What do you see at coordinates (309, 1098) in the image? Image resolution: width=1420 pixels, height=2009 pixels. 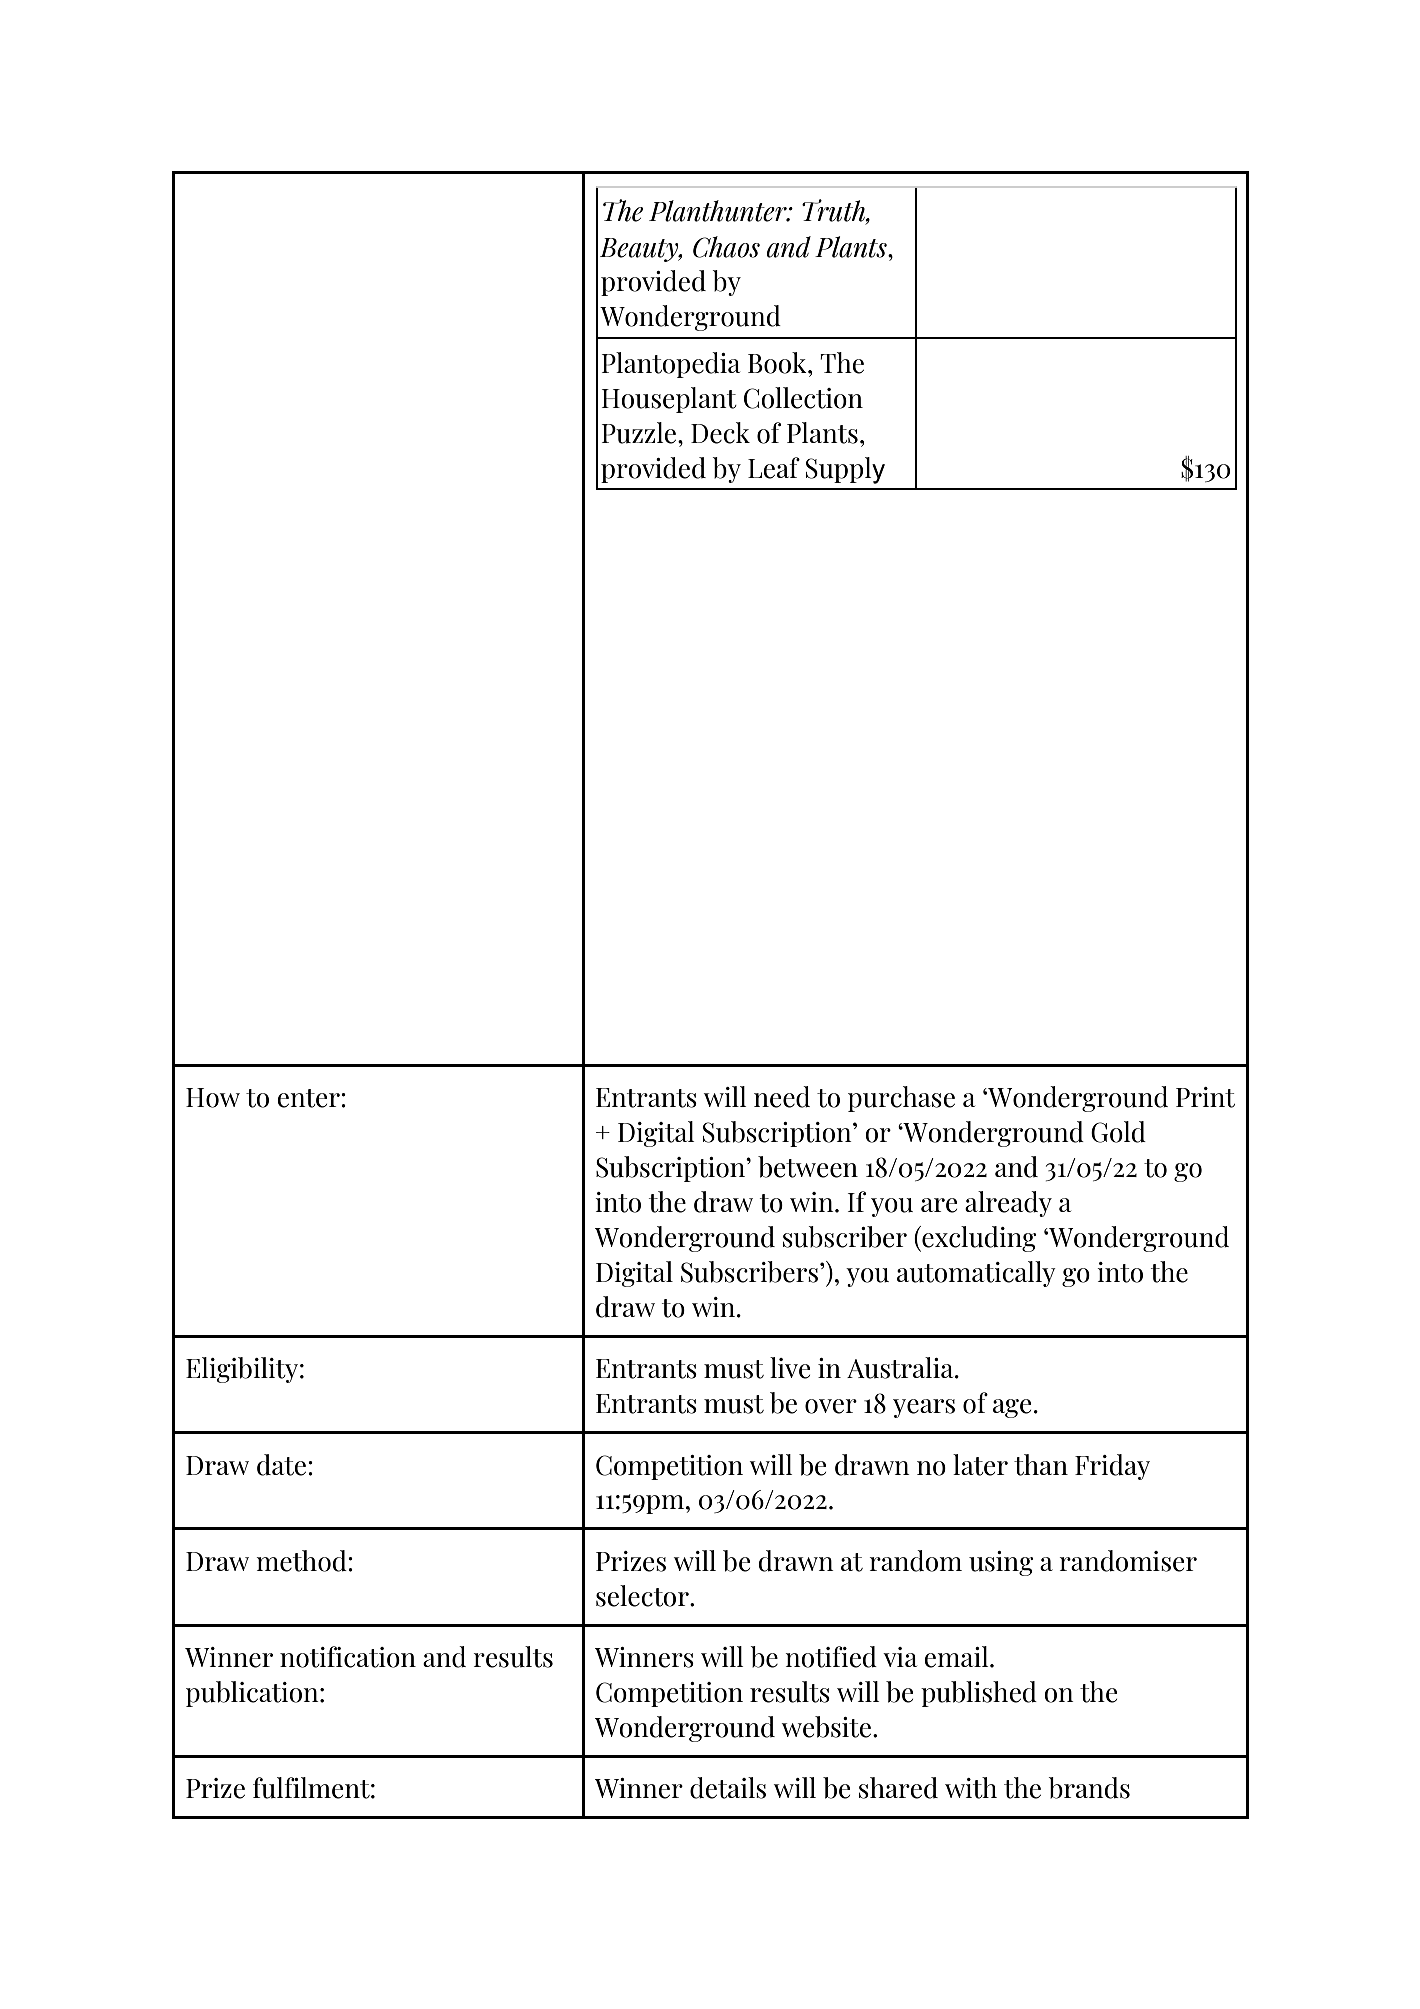 I see `enter` at bounding box center [309, 1098].
